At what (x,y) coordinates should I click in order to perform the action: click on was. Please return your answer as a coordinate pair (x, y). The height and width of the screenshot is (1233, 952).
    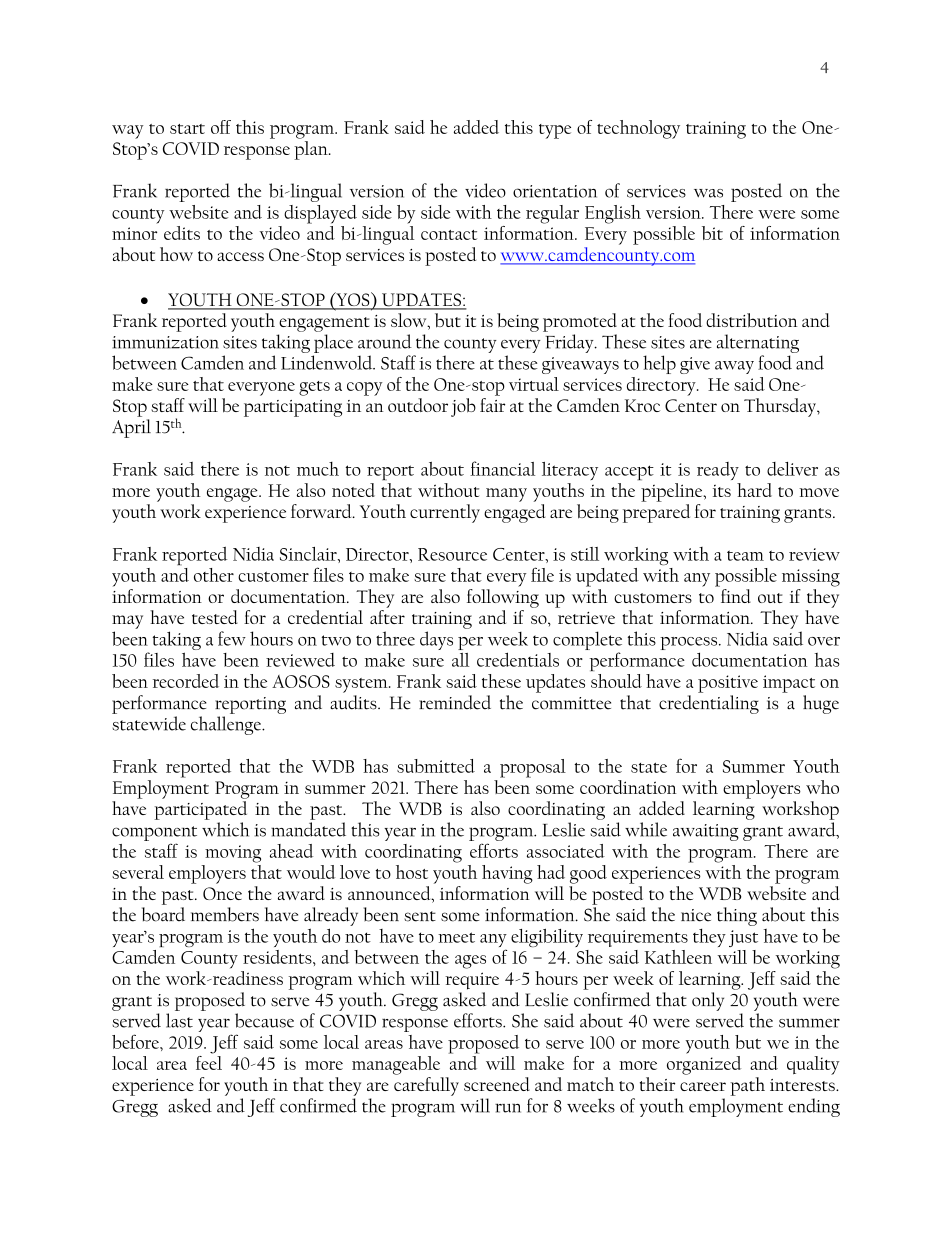
    Looking at the image, I should click on (708, 193).
